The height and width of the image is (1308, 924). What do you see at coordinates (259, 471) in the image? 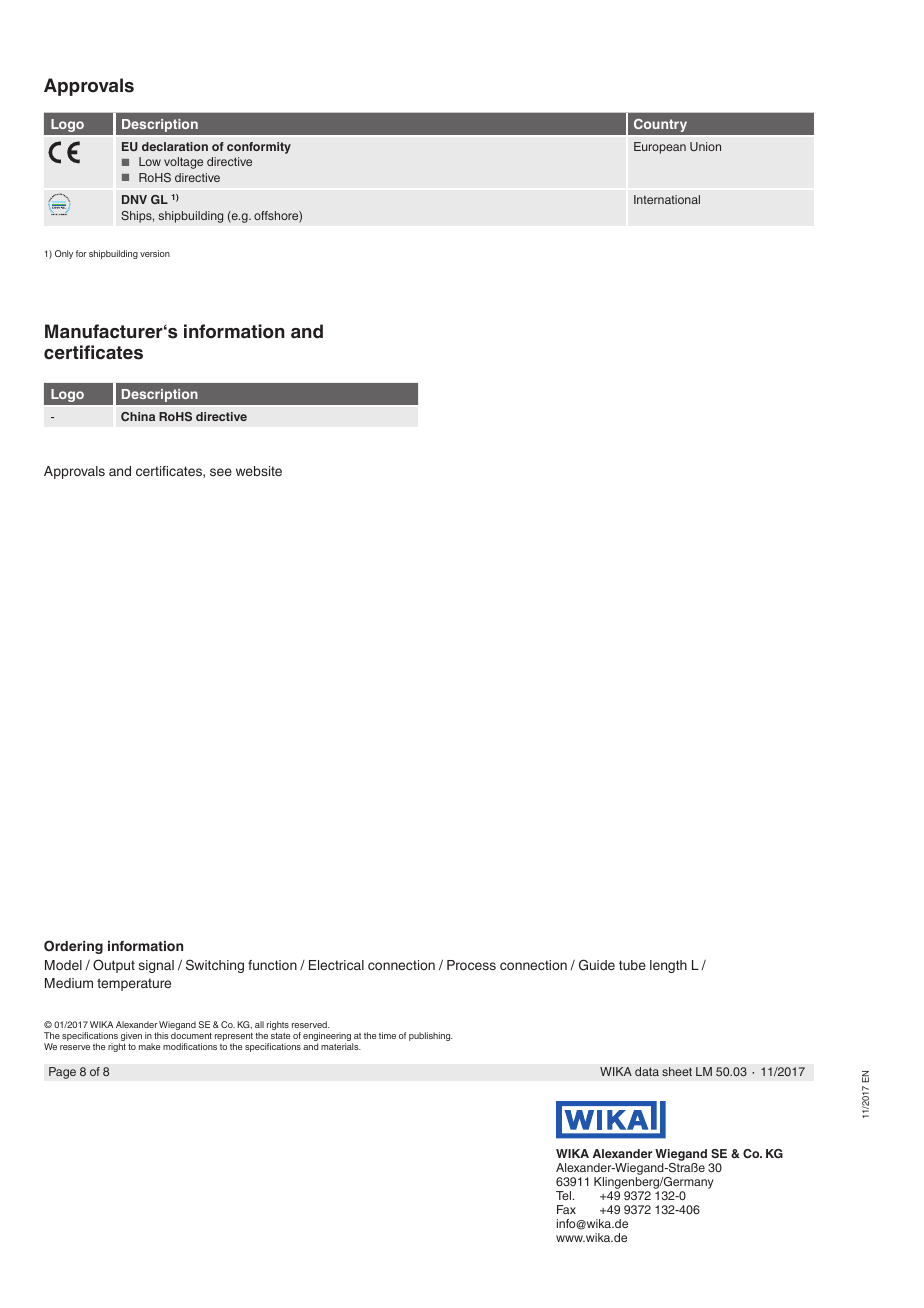
I see `website` at bounding box center [259, 471].
